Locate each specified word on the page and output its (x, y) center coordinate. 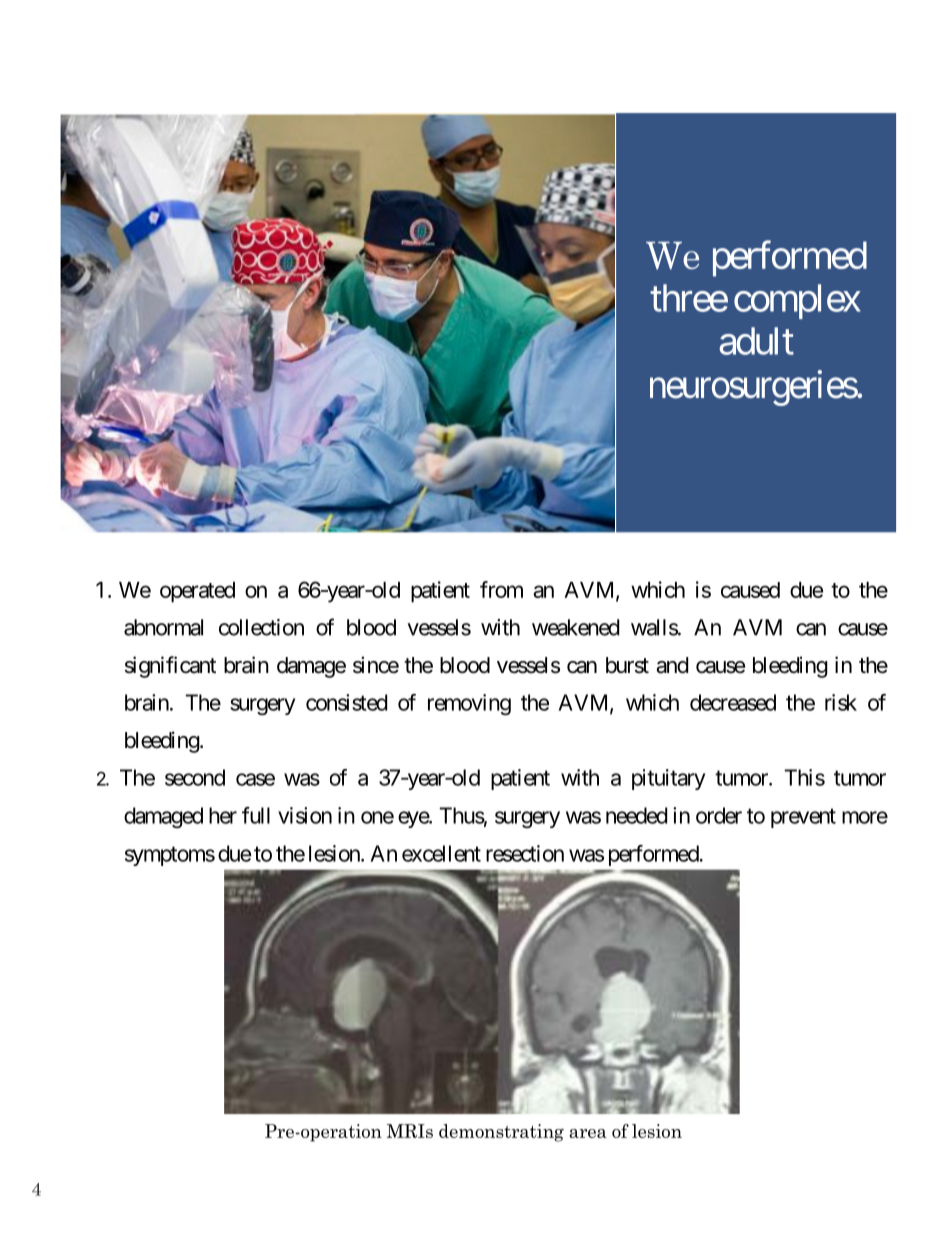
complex (797, 301)
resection (525, 853)
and (672, 665)
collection (261, 627)
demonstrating (501, 1133)
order (719, 815)
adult (756, 341)
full (256, 815)
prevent (803, 818)
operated (197, 592)
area (588, 1133)
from (501, 589)
